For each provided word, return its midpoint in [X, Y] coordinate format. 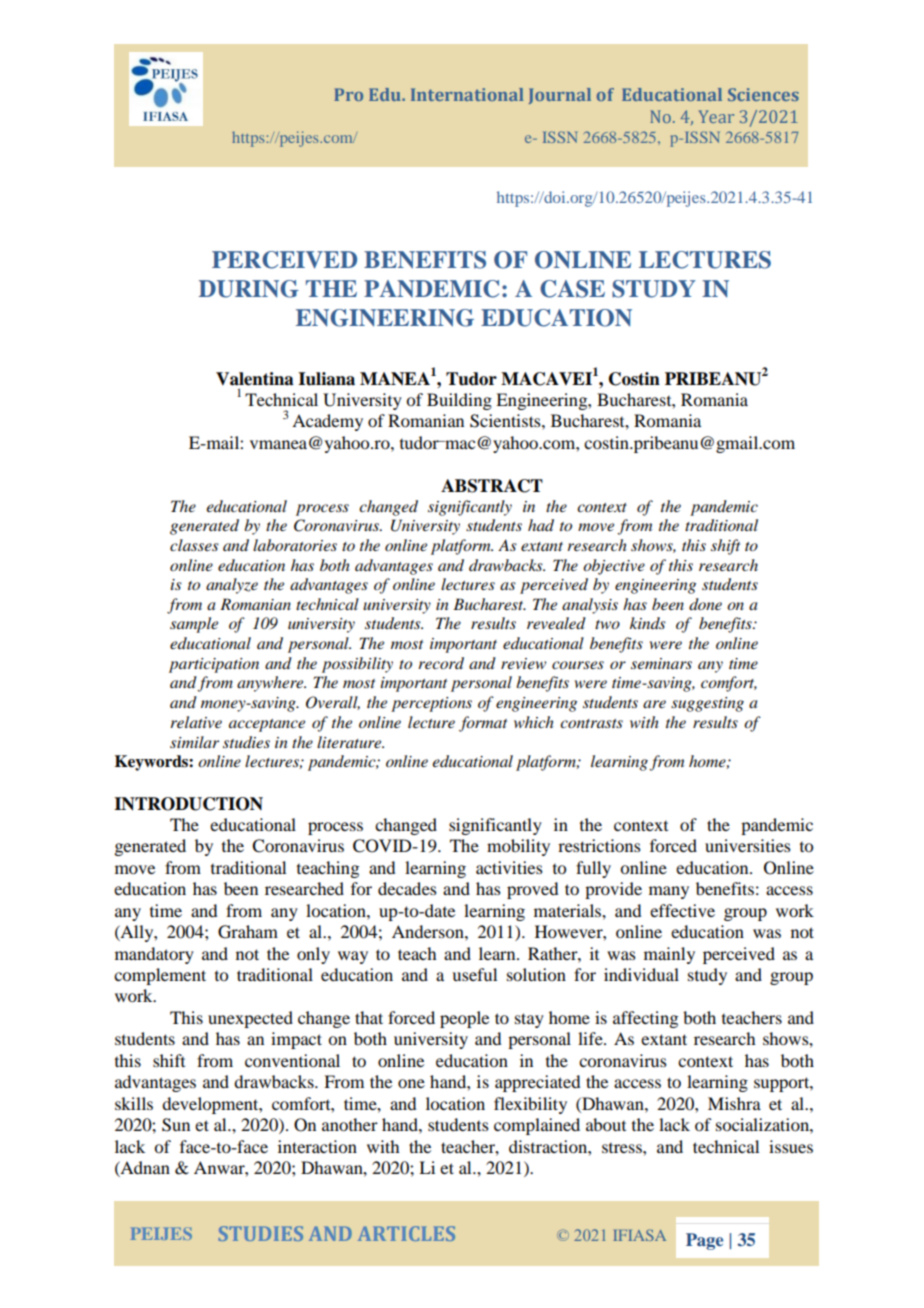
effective [682, 910]
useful [474, 974]
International [467, 94]
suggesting [707, 704]
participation [214, 665]
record [441, 663]
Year [716, 116]
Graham [248, 932]
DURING [249, 289]
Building [459, 401]
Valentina [255, 379]
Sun [176, 1125]
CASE [572, 289]
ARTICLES [406, 1233]
